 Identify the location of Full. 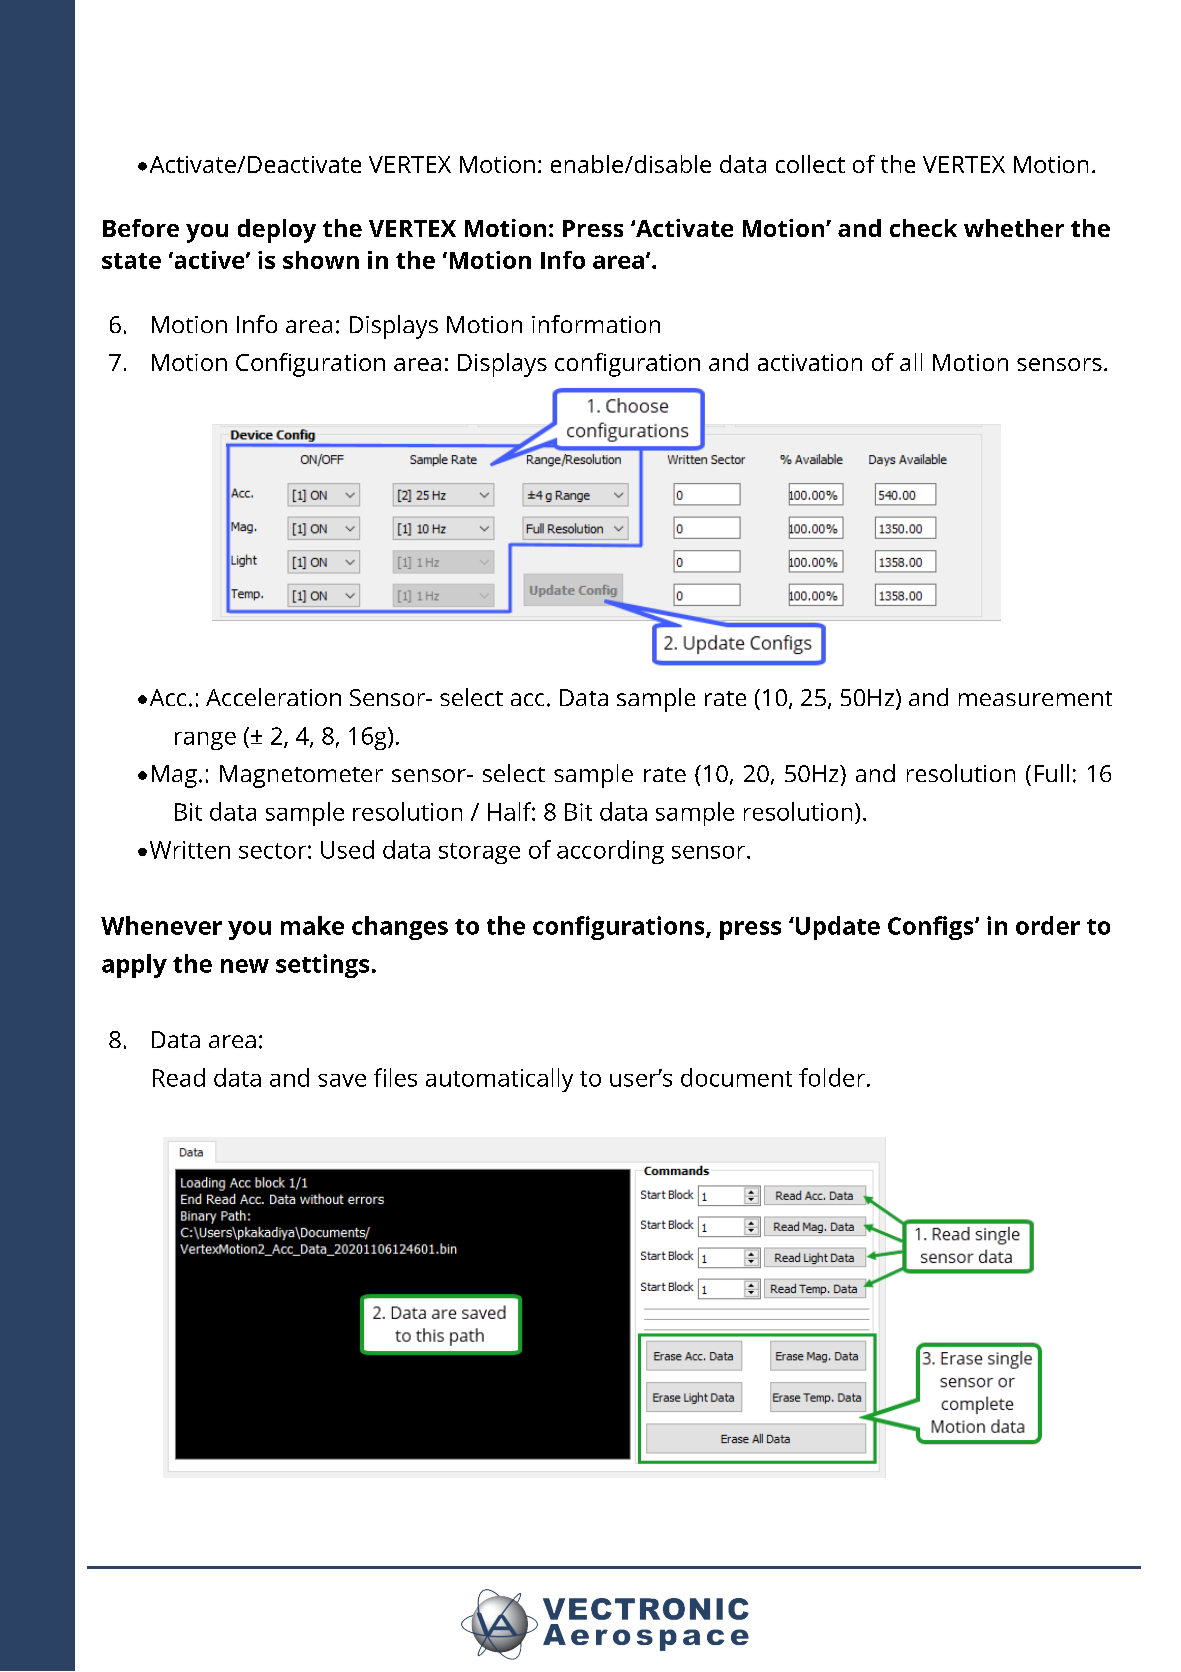
(1052, 773).
